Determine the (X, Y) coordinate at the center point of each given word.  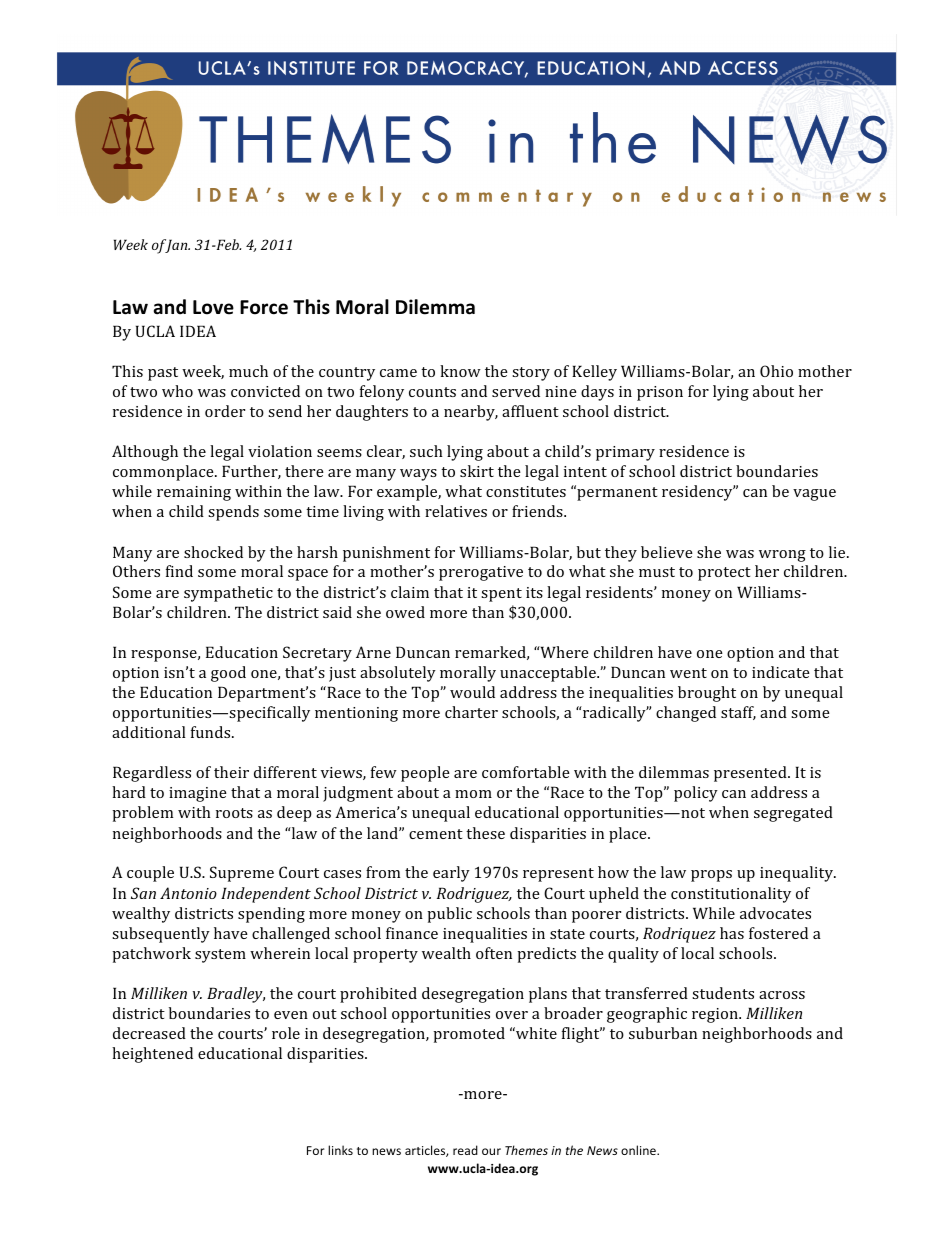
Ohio (776, 371)
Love (213, 307)
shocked (213, 552)
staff (738, 713)
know (460, 371)
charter (471, 712)
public (449, 915)
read (465, 1150)
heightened (152, 1055)
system (220, 956)
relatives (456, 511)
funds (212, 732)
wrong (782, 556)
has (732, 933)
